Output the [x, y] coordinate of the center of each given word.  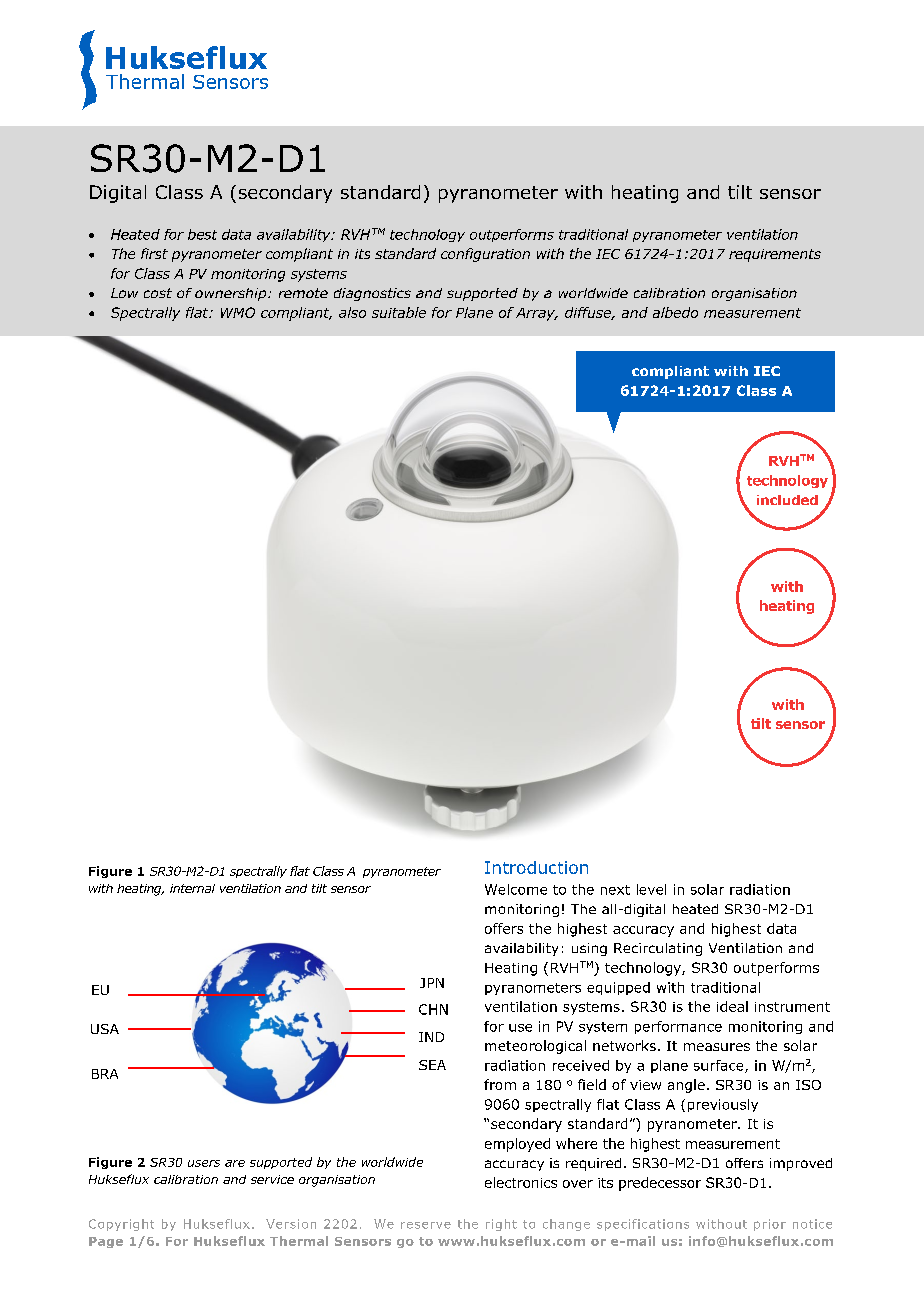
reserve [426, 1225]
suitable [399, 312]
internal [192, 888]
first [154, 253]
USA [105, 1029]
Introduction [536, 867]
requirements [775, 255]
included [787, 500]
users [204, 1163]
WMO [238, 312]
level [651, 889]
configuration [485, 255]
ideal [732, 1006]
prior [770, 1225]
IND [431, 1037]
